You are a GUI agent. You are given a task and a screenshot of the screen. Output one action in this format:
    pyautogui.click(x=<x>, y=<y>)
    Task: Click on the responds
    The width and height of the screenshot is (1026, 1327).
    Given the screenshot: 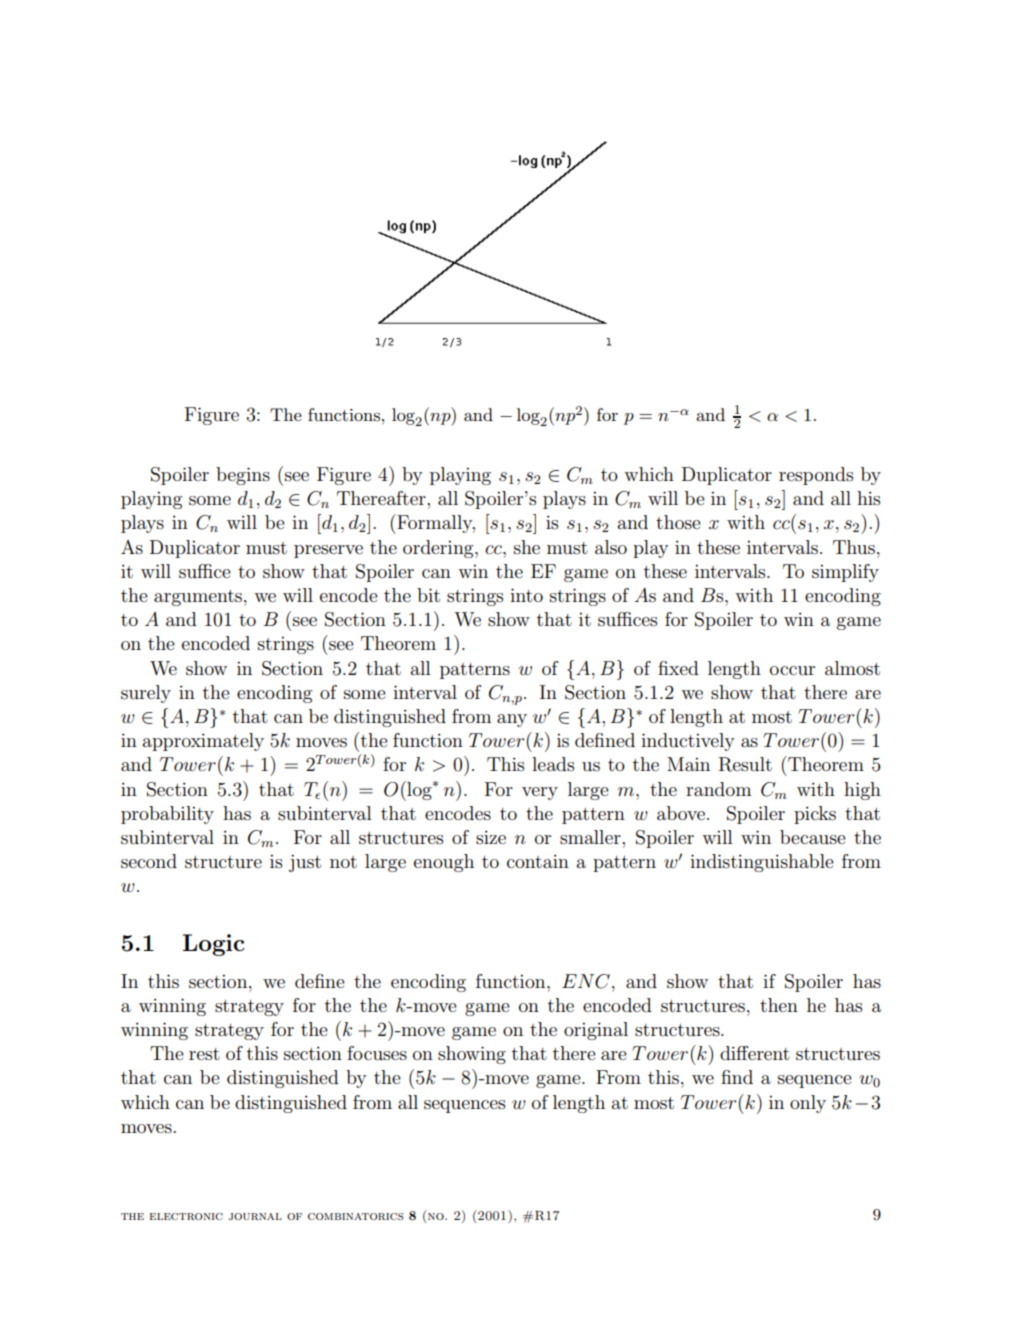 What is the action you would take?
    pyautogui.click(x=816, y=476)
